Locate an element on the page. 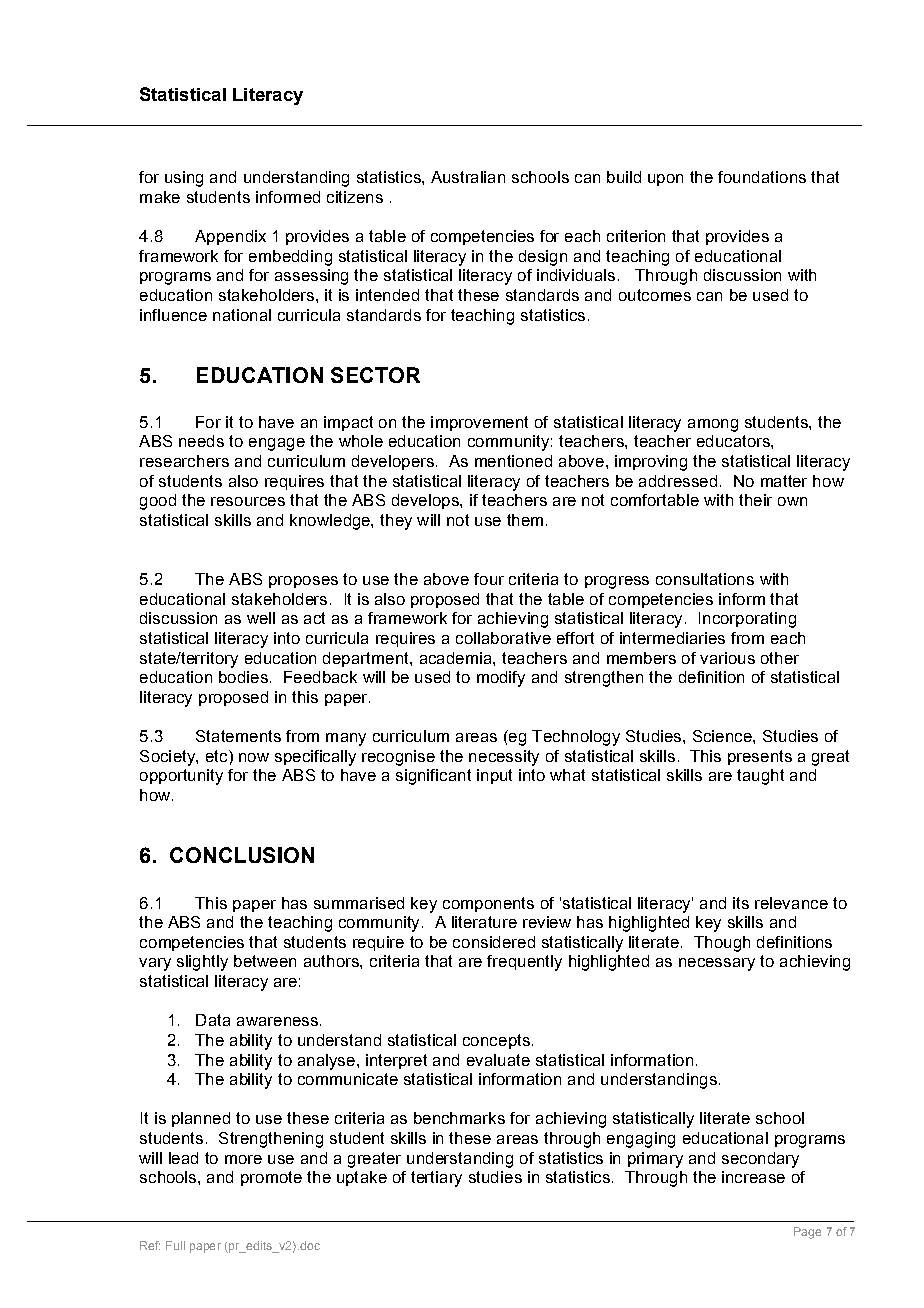 This image has height=1308, width=924. foundations is located at coordinates (762, 177).
